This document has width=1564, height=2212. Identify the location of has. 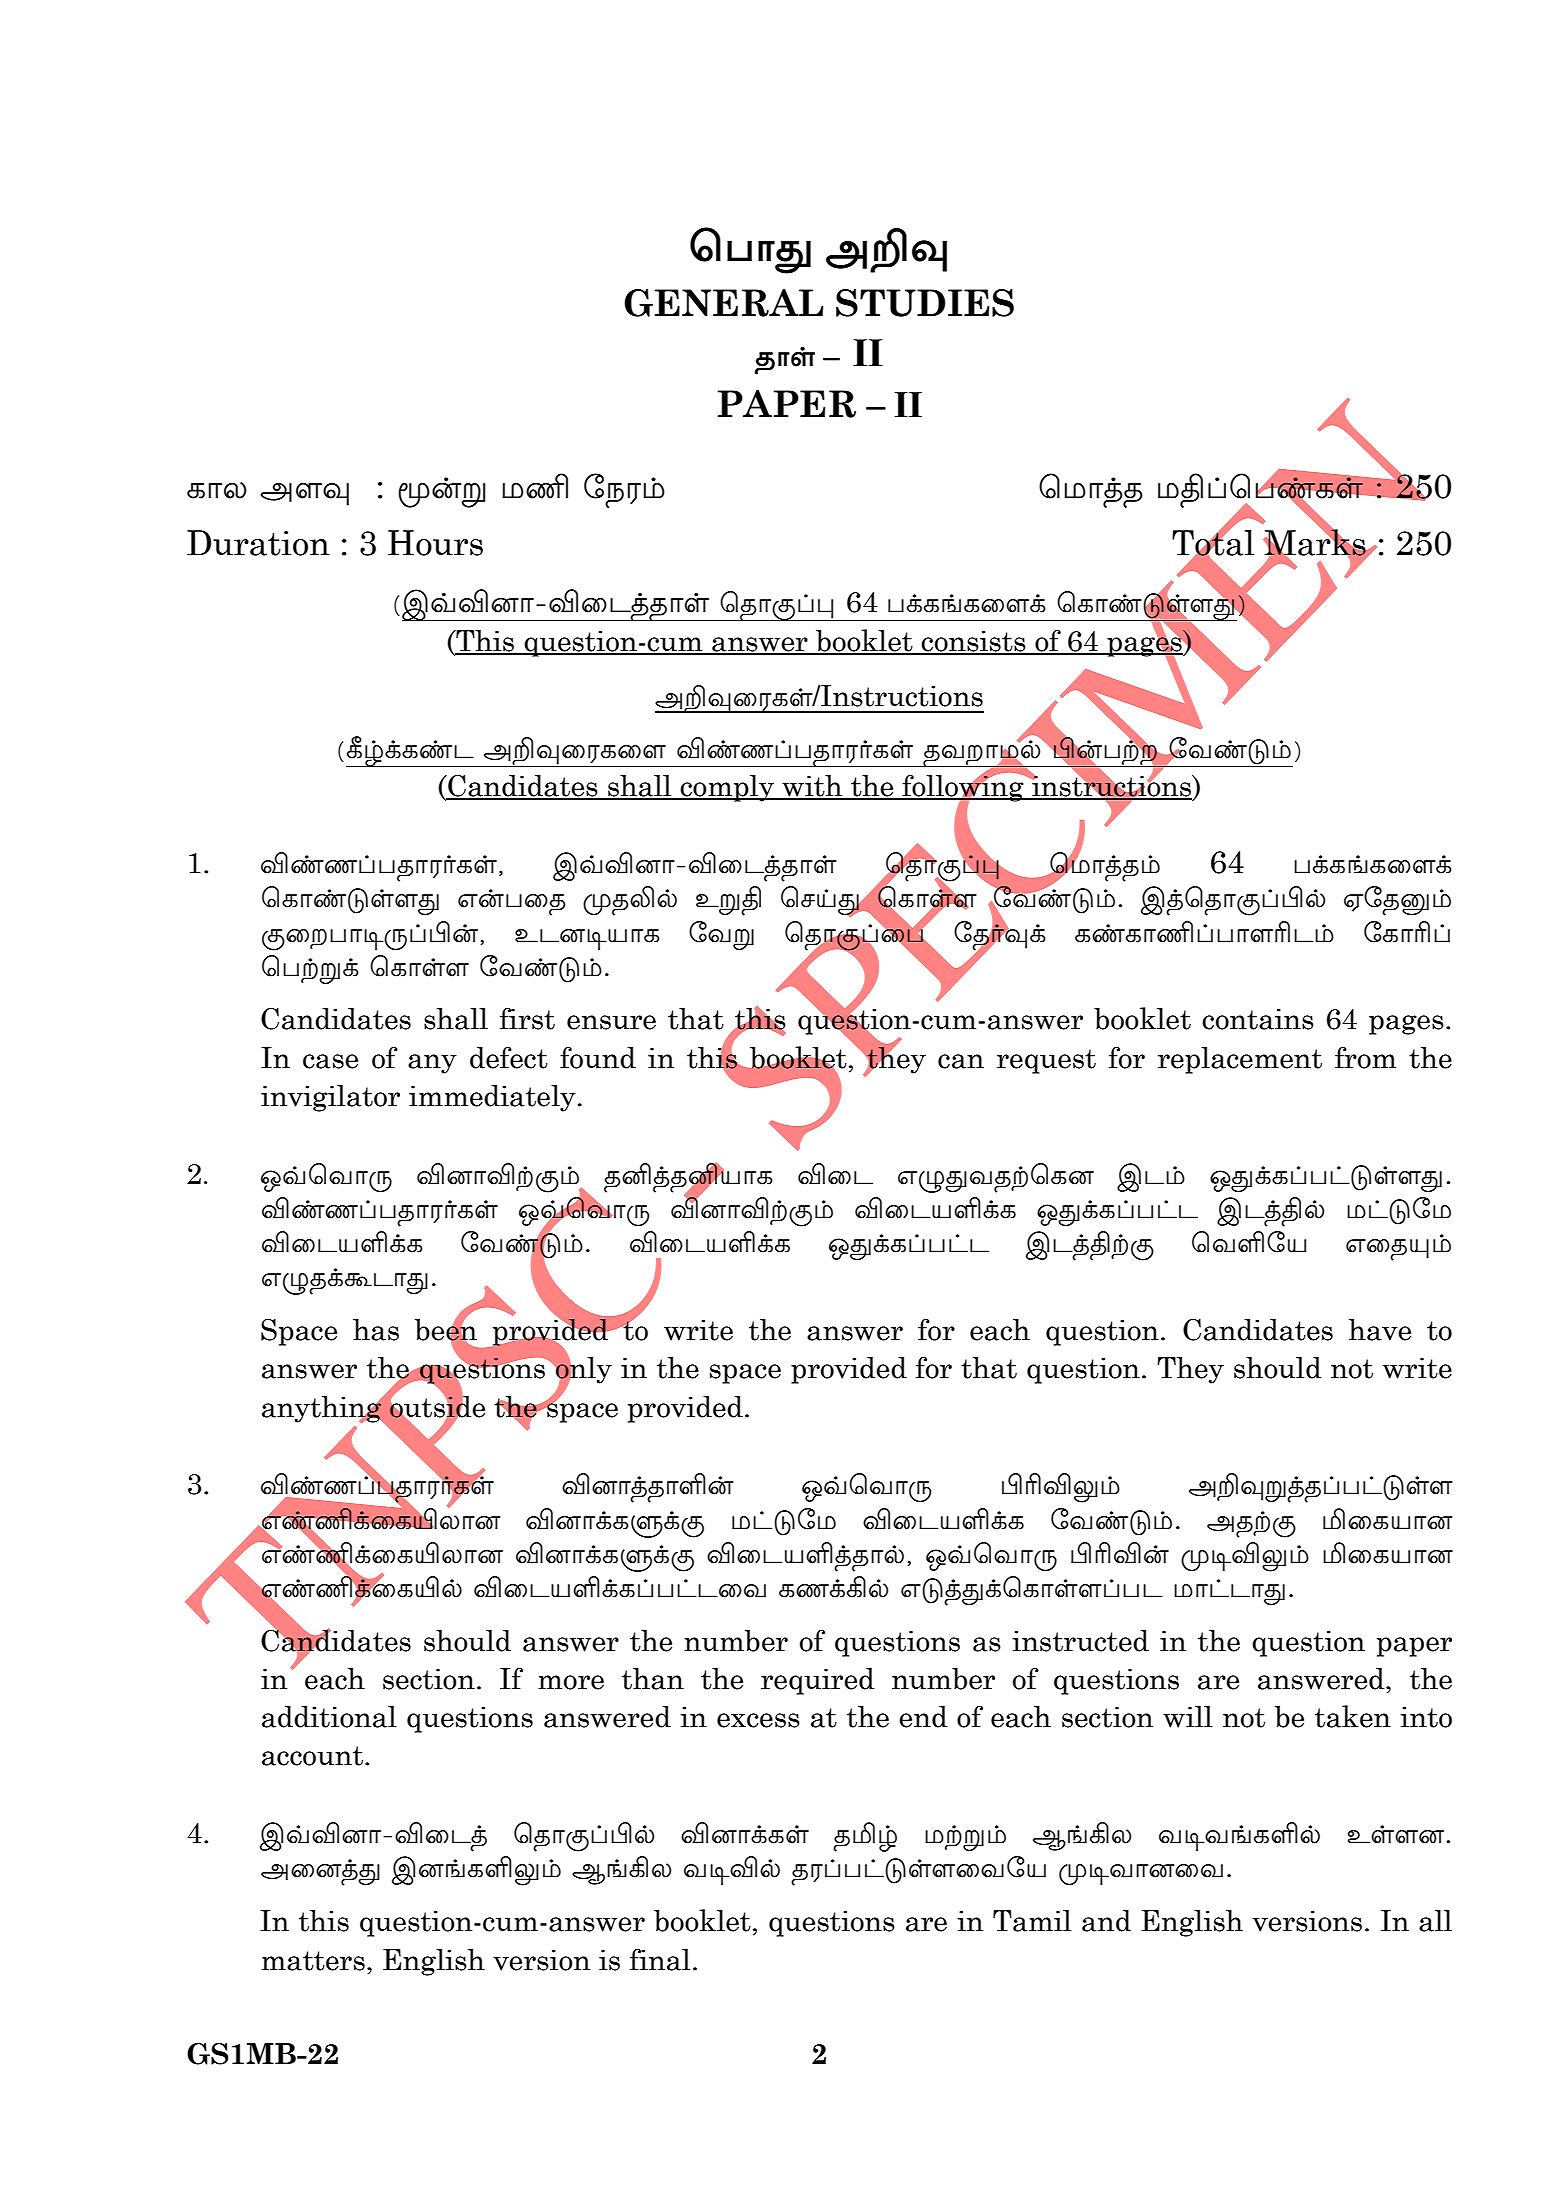
(376, 1330).
